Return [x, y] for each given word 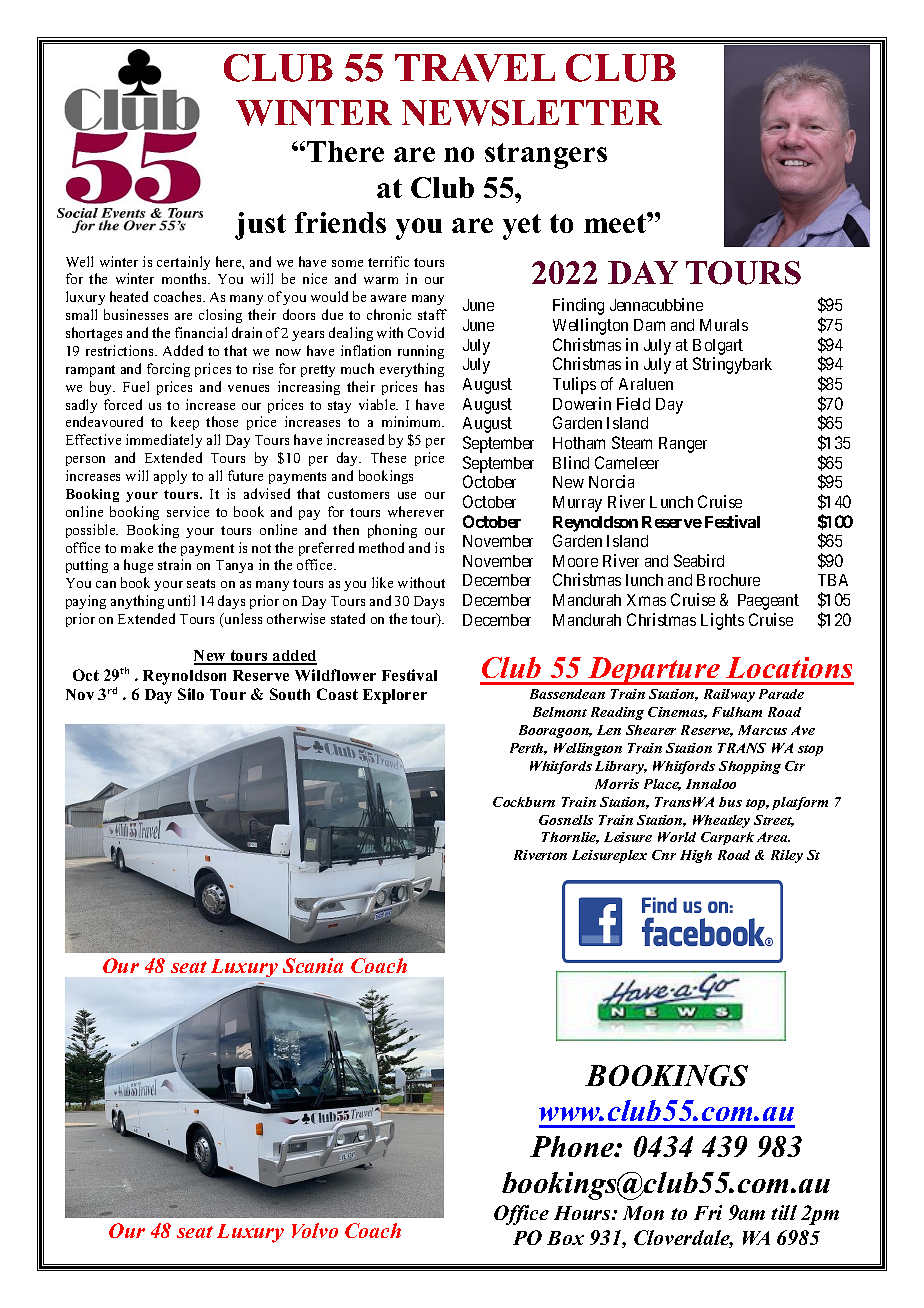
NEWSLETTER [532, 113]
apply [170, 477]
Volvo [315, 1230]
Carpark [727, 838]
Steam [632, 442]
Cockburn [524, 802]
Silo [191, 694]
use [407, 495]
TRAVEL [475, 68]
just [260, 226]
